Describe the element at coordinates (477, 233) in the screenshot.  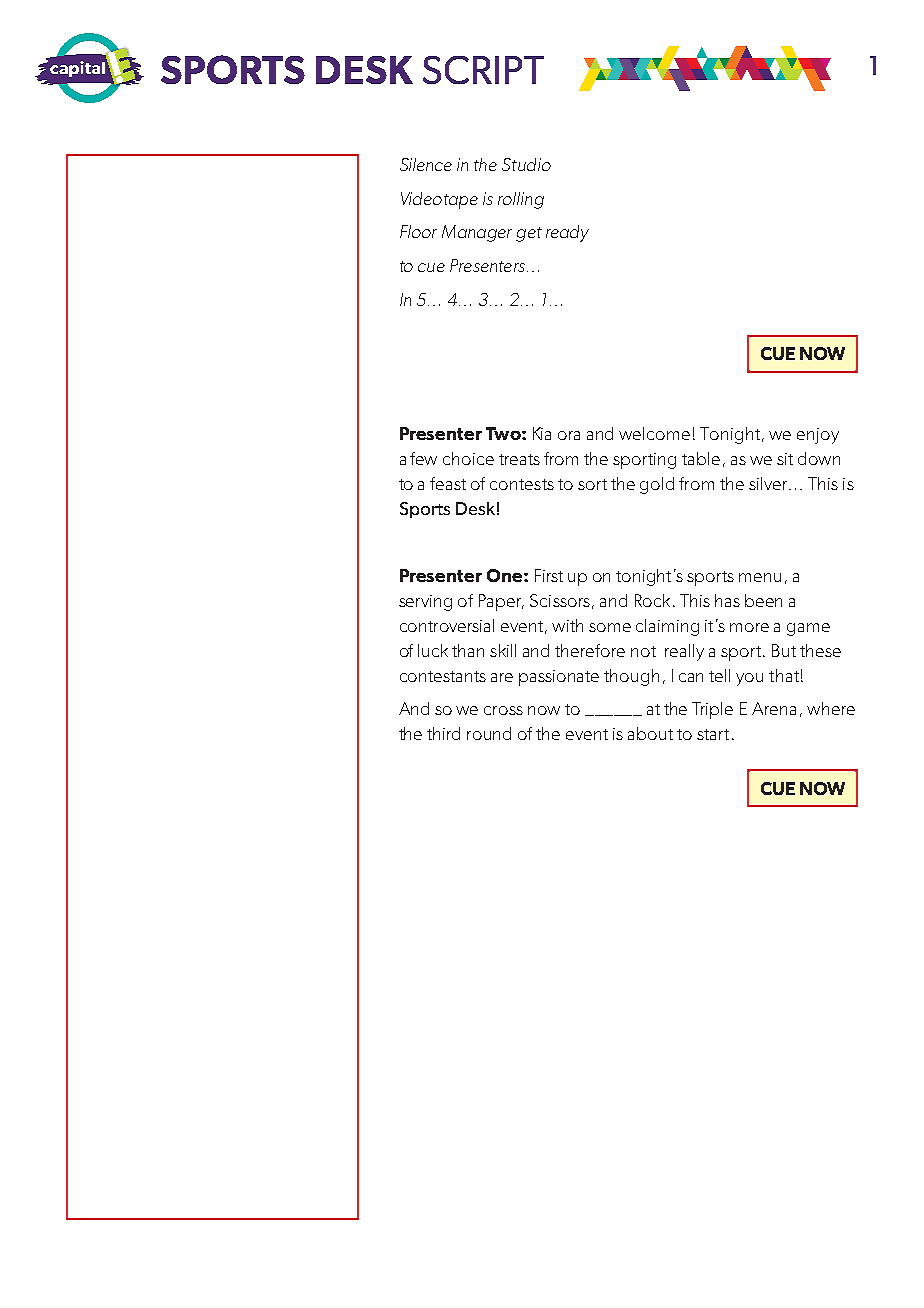
I see `Manager` at that location.
